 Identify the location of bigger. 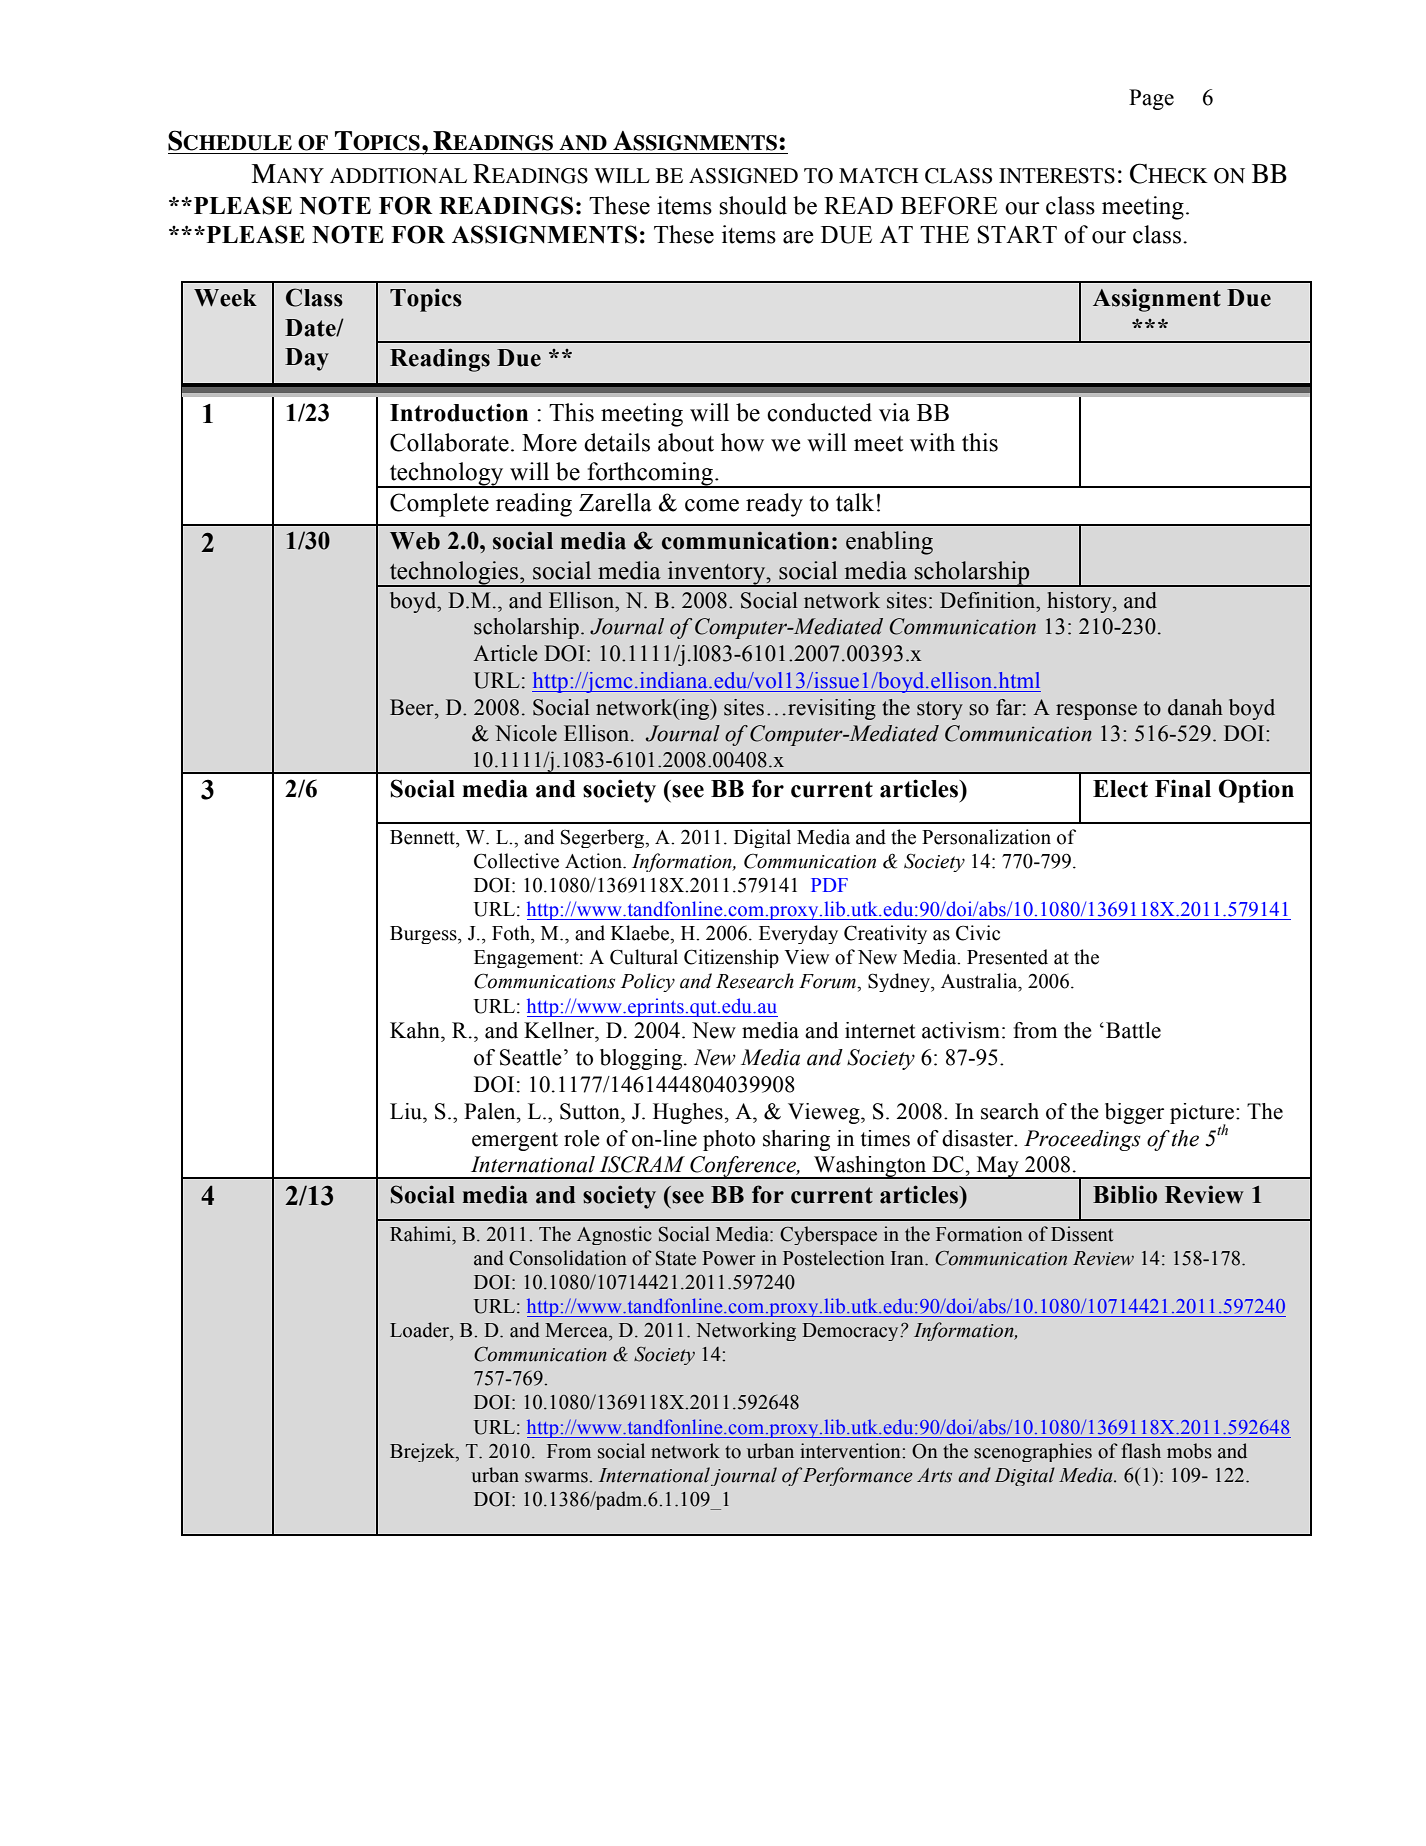
(1134, 1113).
